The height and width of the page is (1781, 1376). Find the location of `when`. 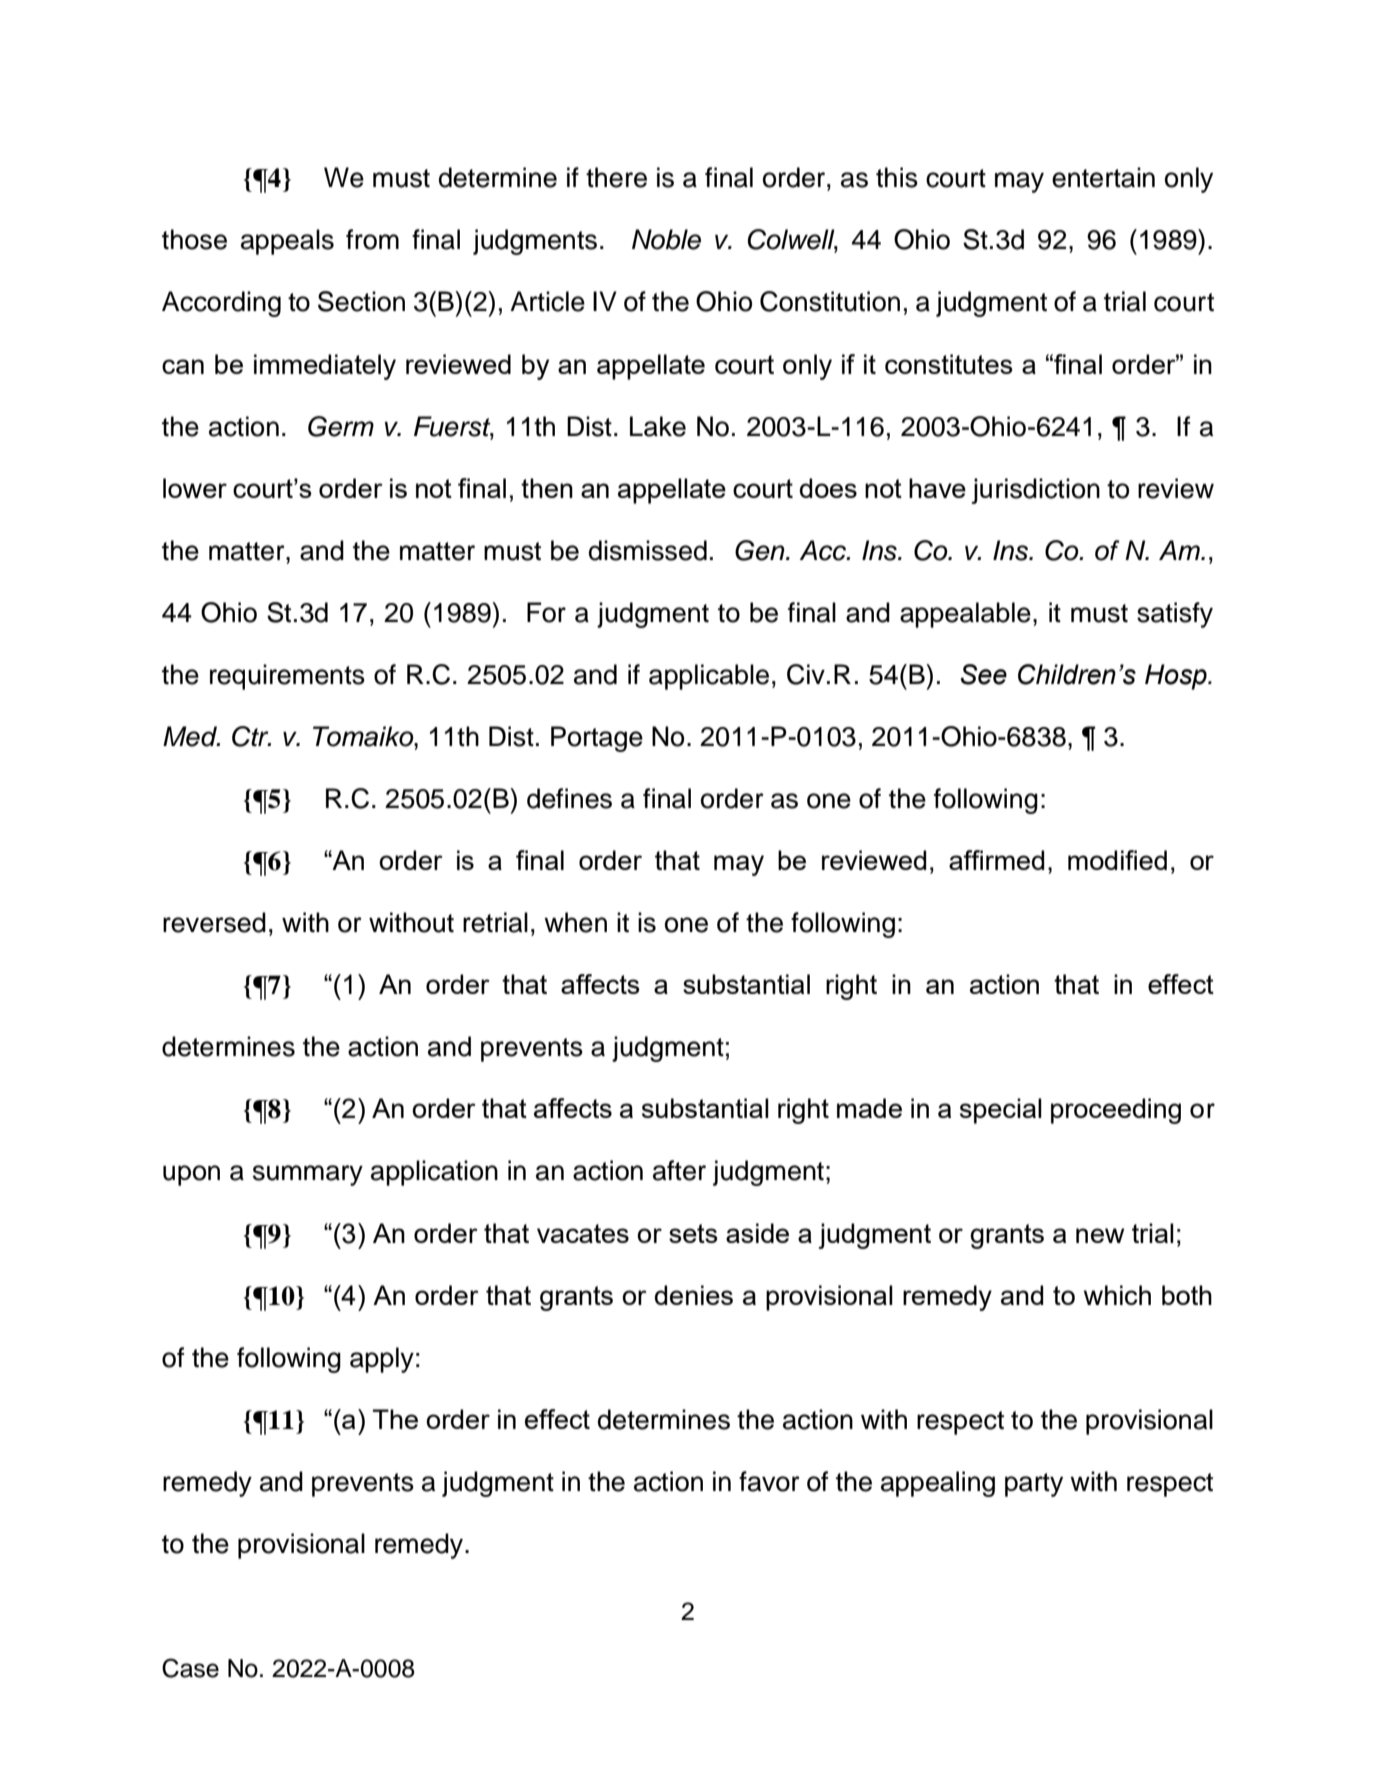

when is located at coordinates (575, 922).
